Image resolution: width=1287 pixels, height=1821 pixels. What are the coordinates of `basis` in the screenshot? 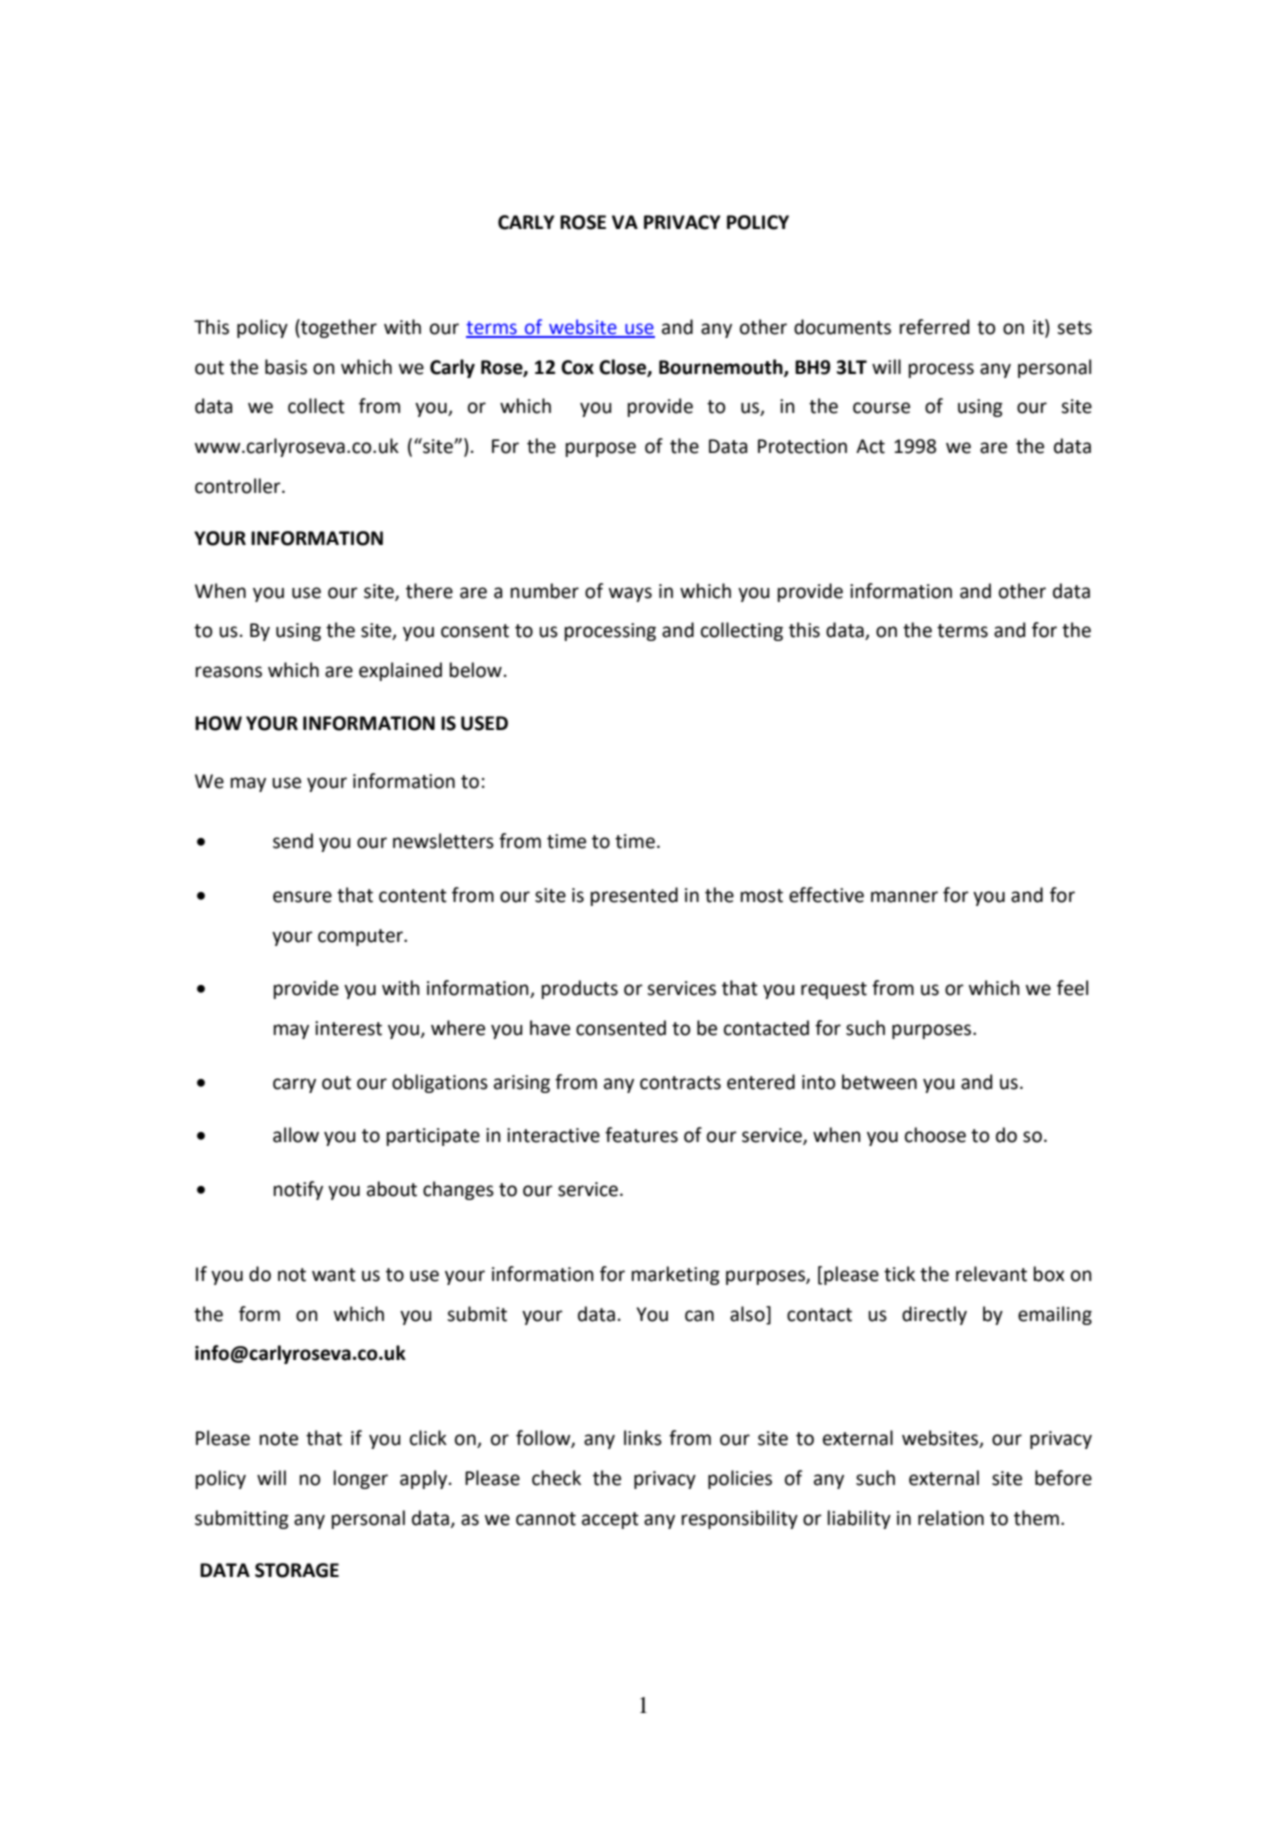 It's located at (286, 367).
